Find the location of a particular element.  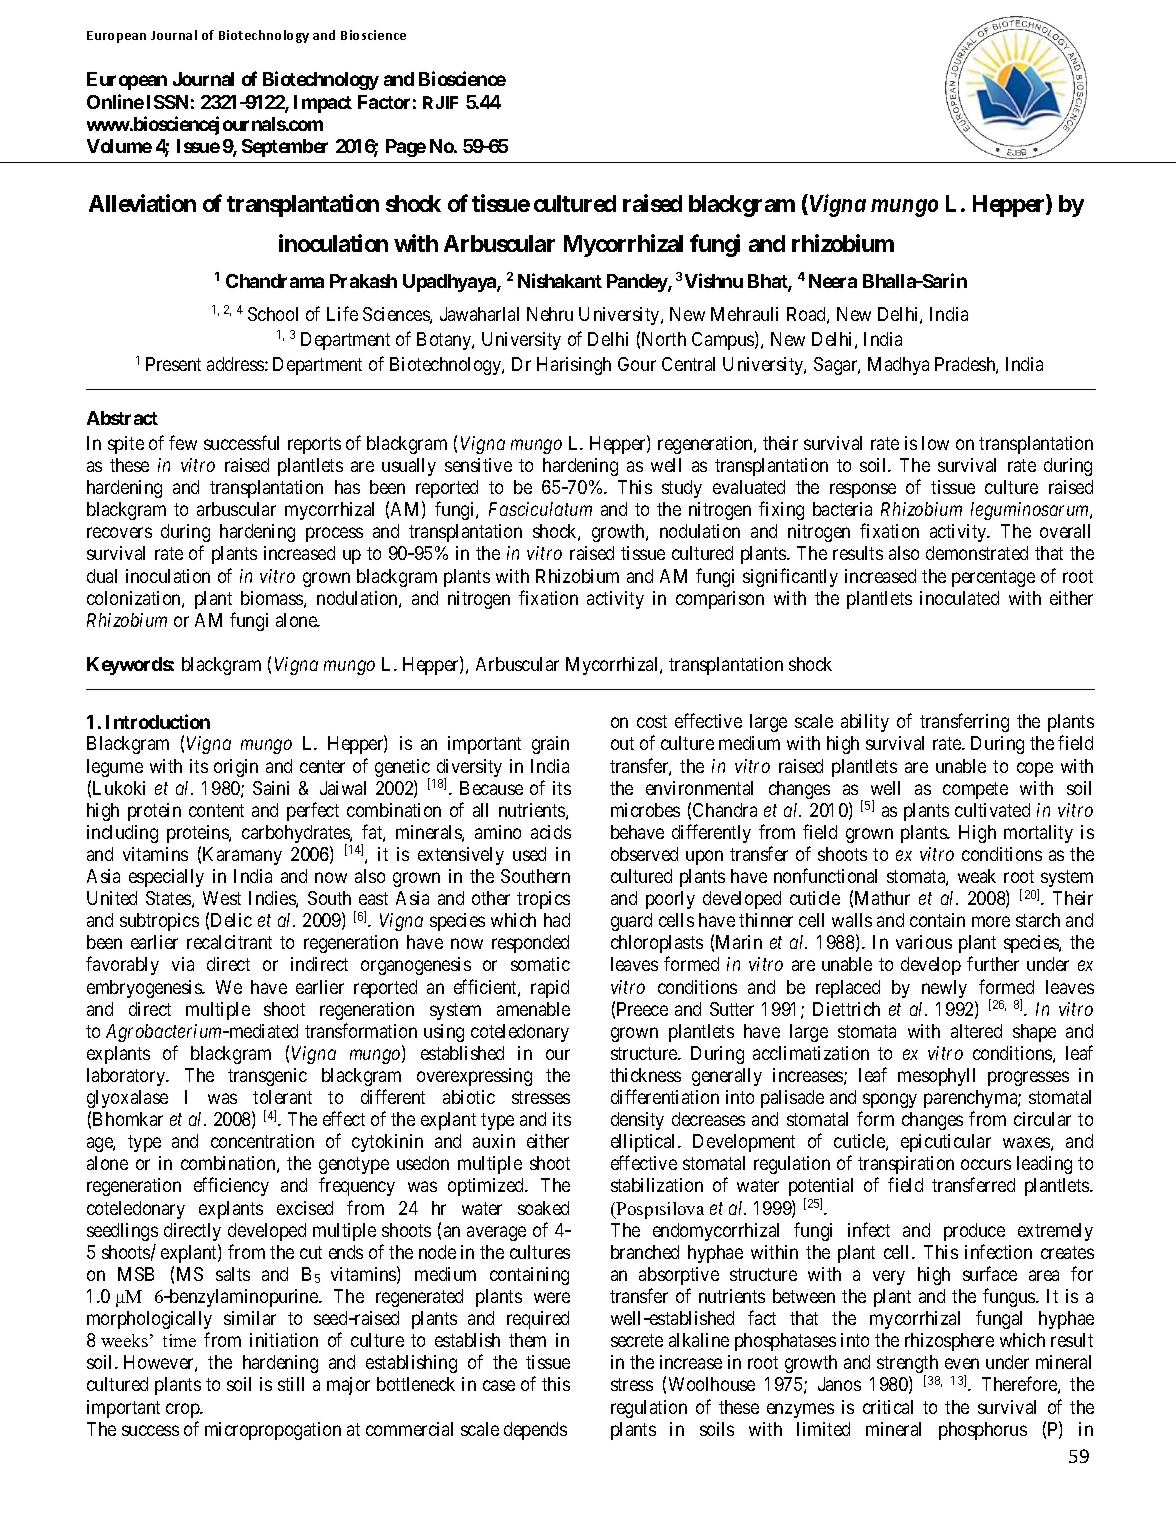

mesophyll is located at coordinates (936, 1077).
